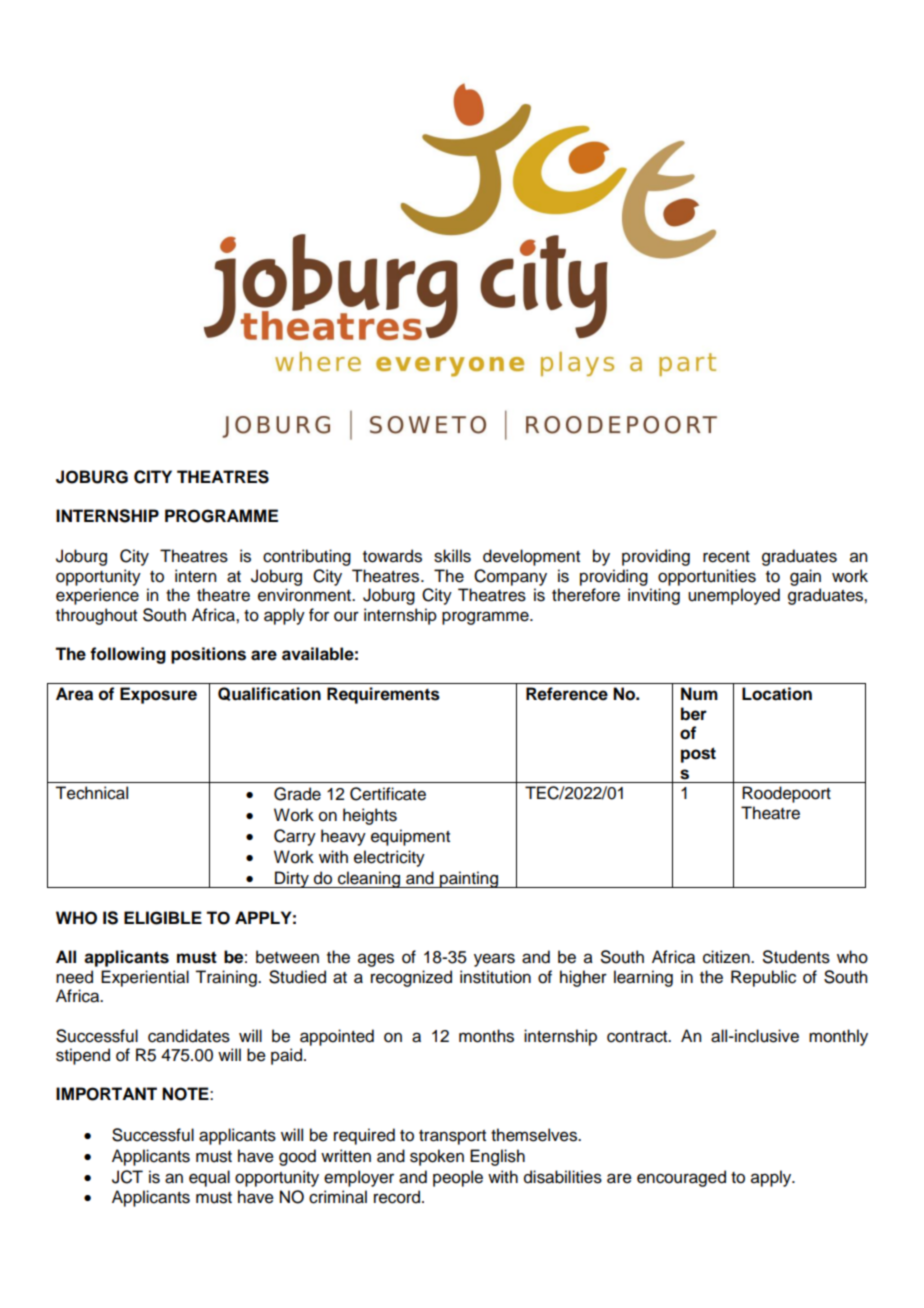 The width and height of the image is (924, 1308). What do you see at coordinates (452, 556) in the image?
I see `skills` at bounding box center [452, 556].
